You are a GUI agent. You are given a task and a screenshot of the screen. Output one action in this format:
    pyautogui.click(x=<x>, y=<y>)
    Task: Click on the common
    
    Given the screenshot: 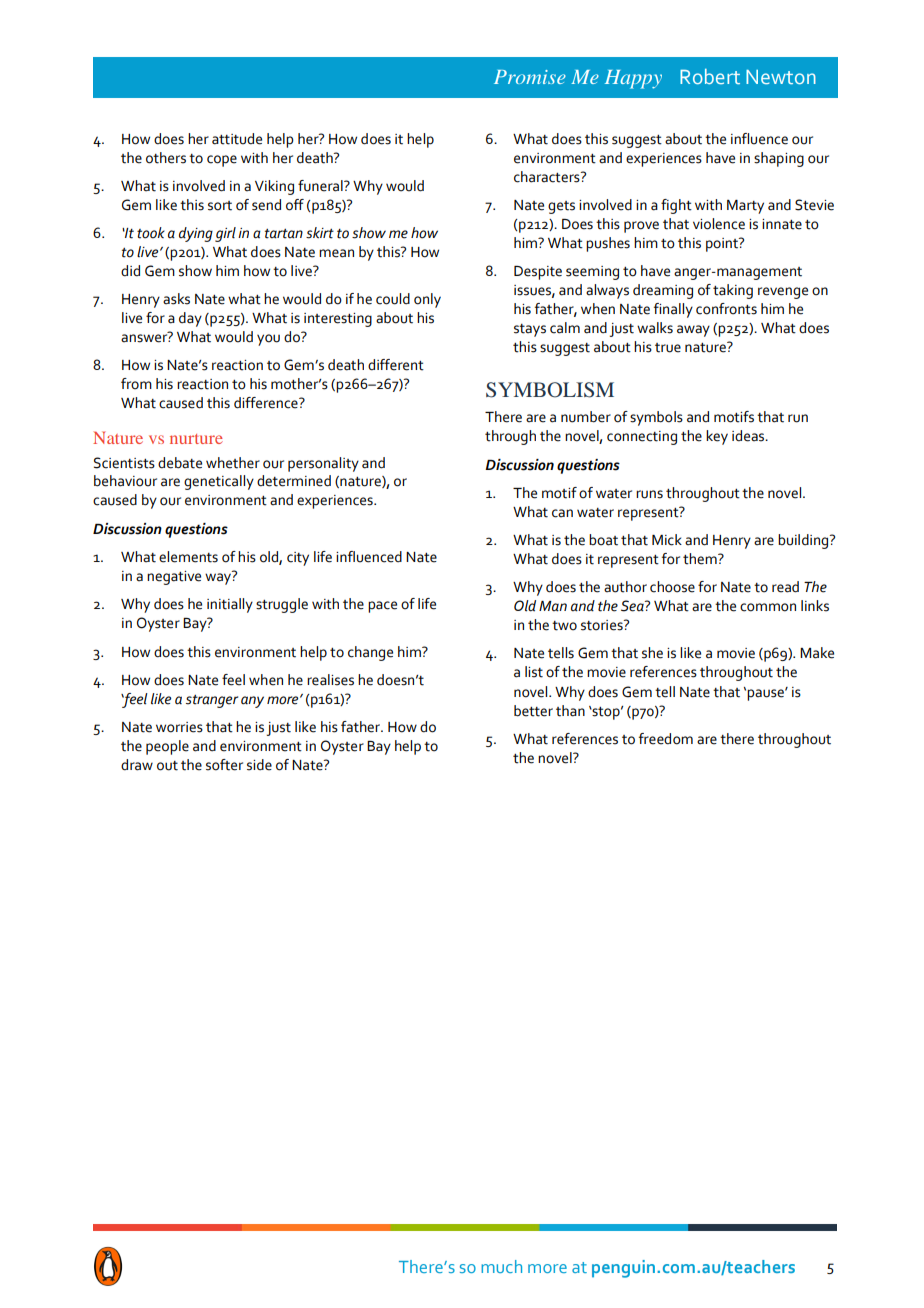 What is the action you would take?
    pyautogui.click(x=768, y=607)
